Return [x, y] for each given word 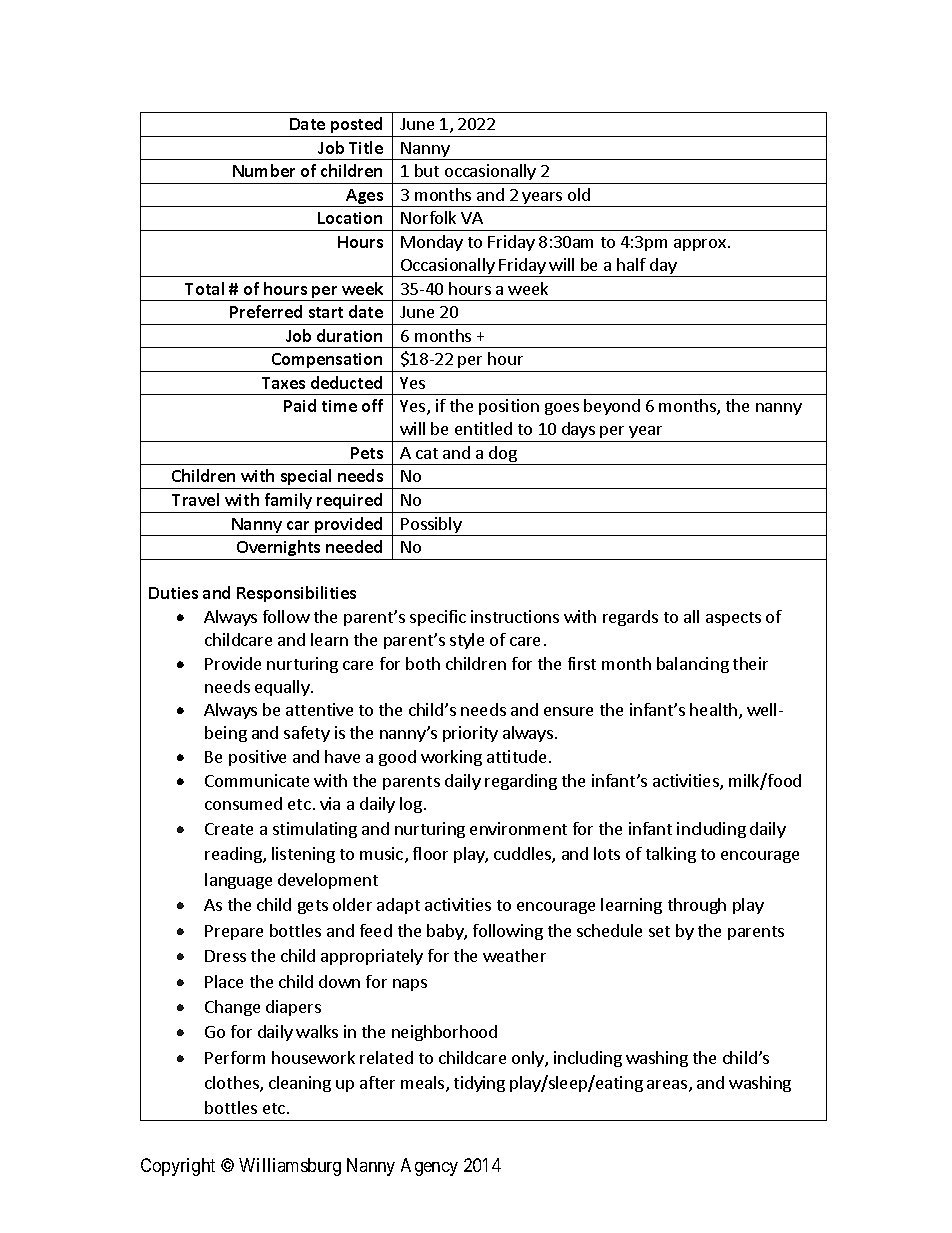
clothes [233, 1084]
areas [668, 1086]
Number [264, 170]
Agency [429, 1167]
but [427, 170]
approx [700, 245]
